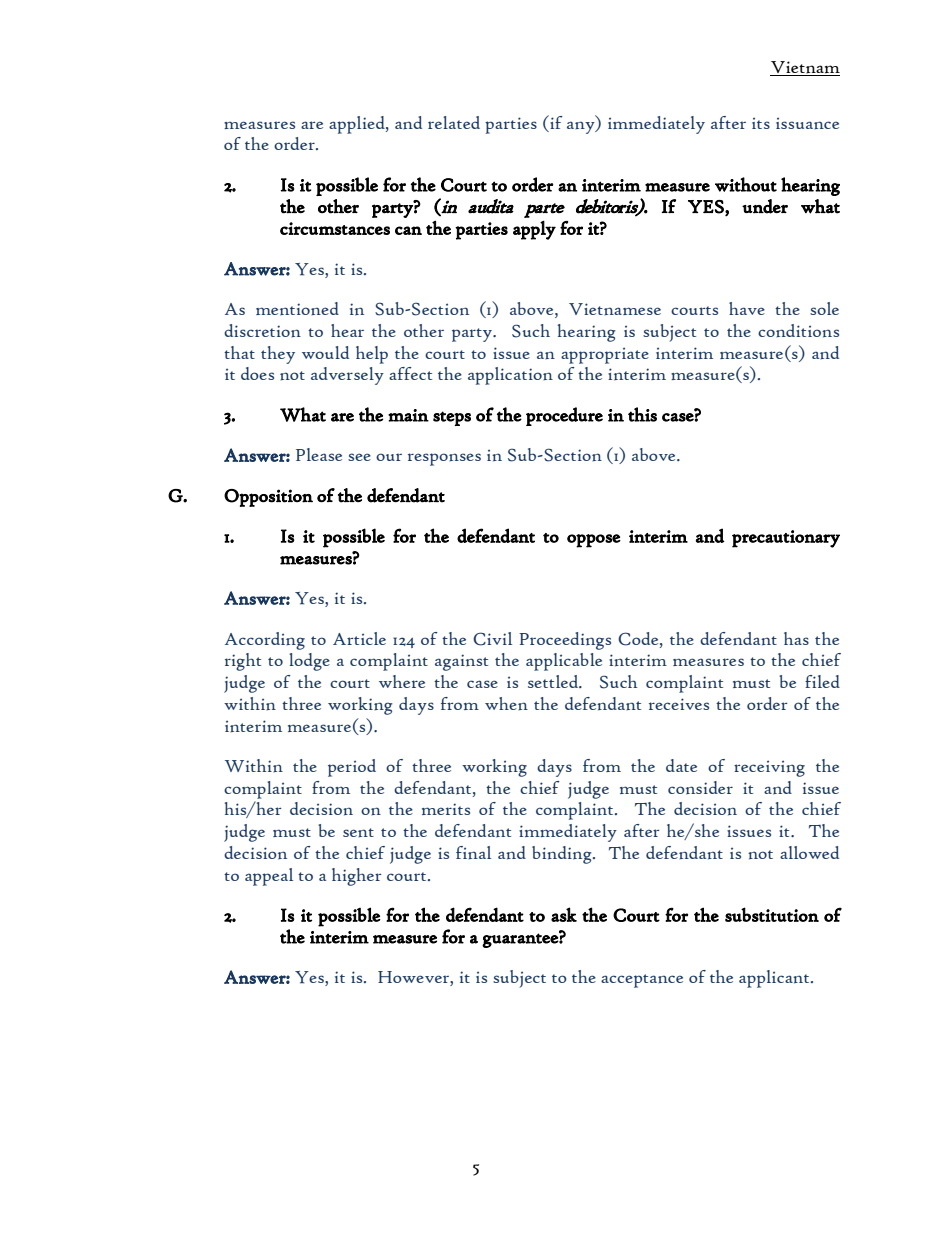  I want to click on any, so click(582, 127).
